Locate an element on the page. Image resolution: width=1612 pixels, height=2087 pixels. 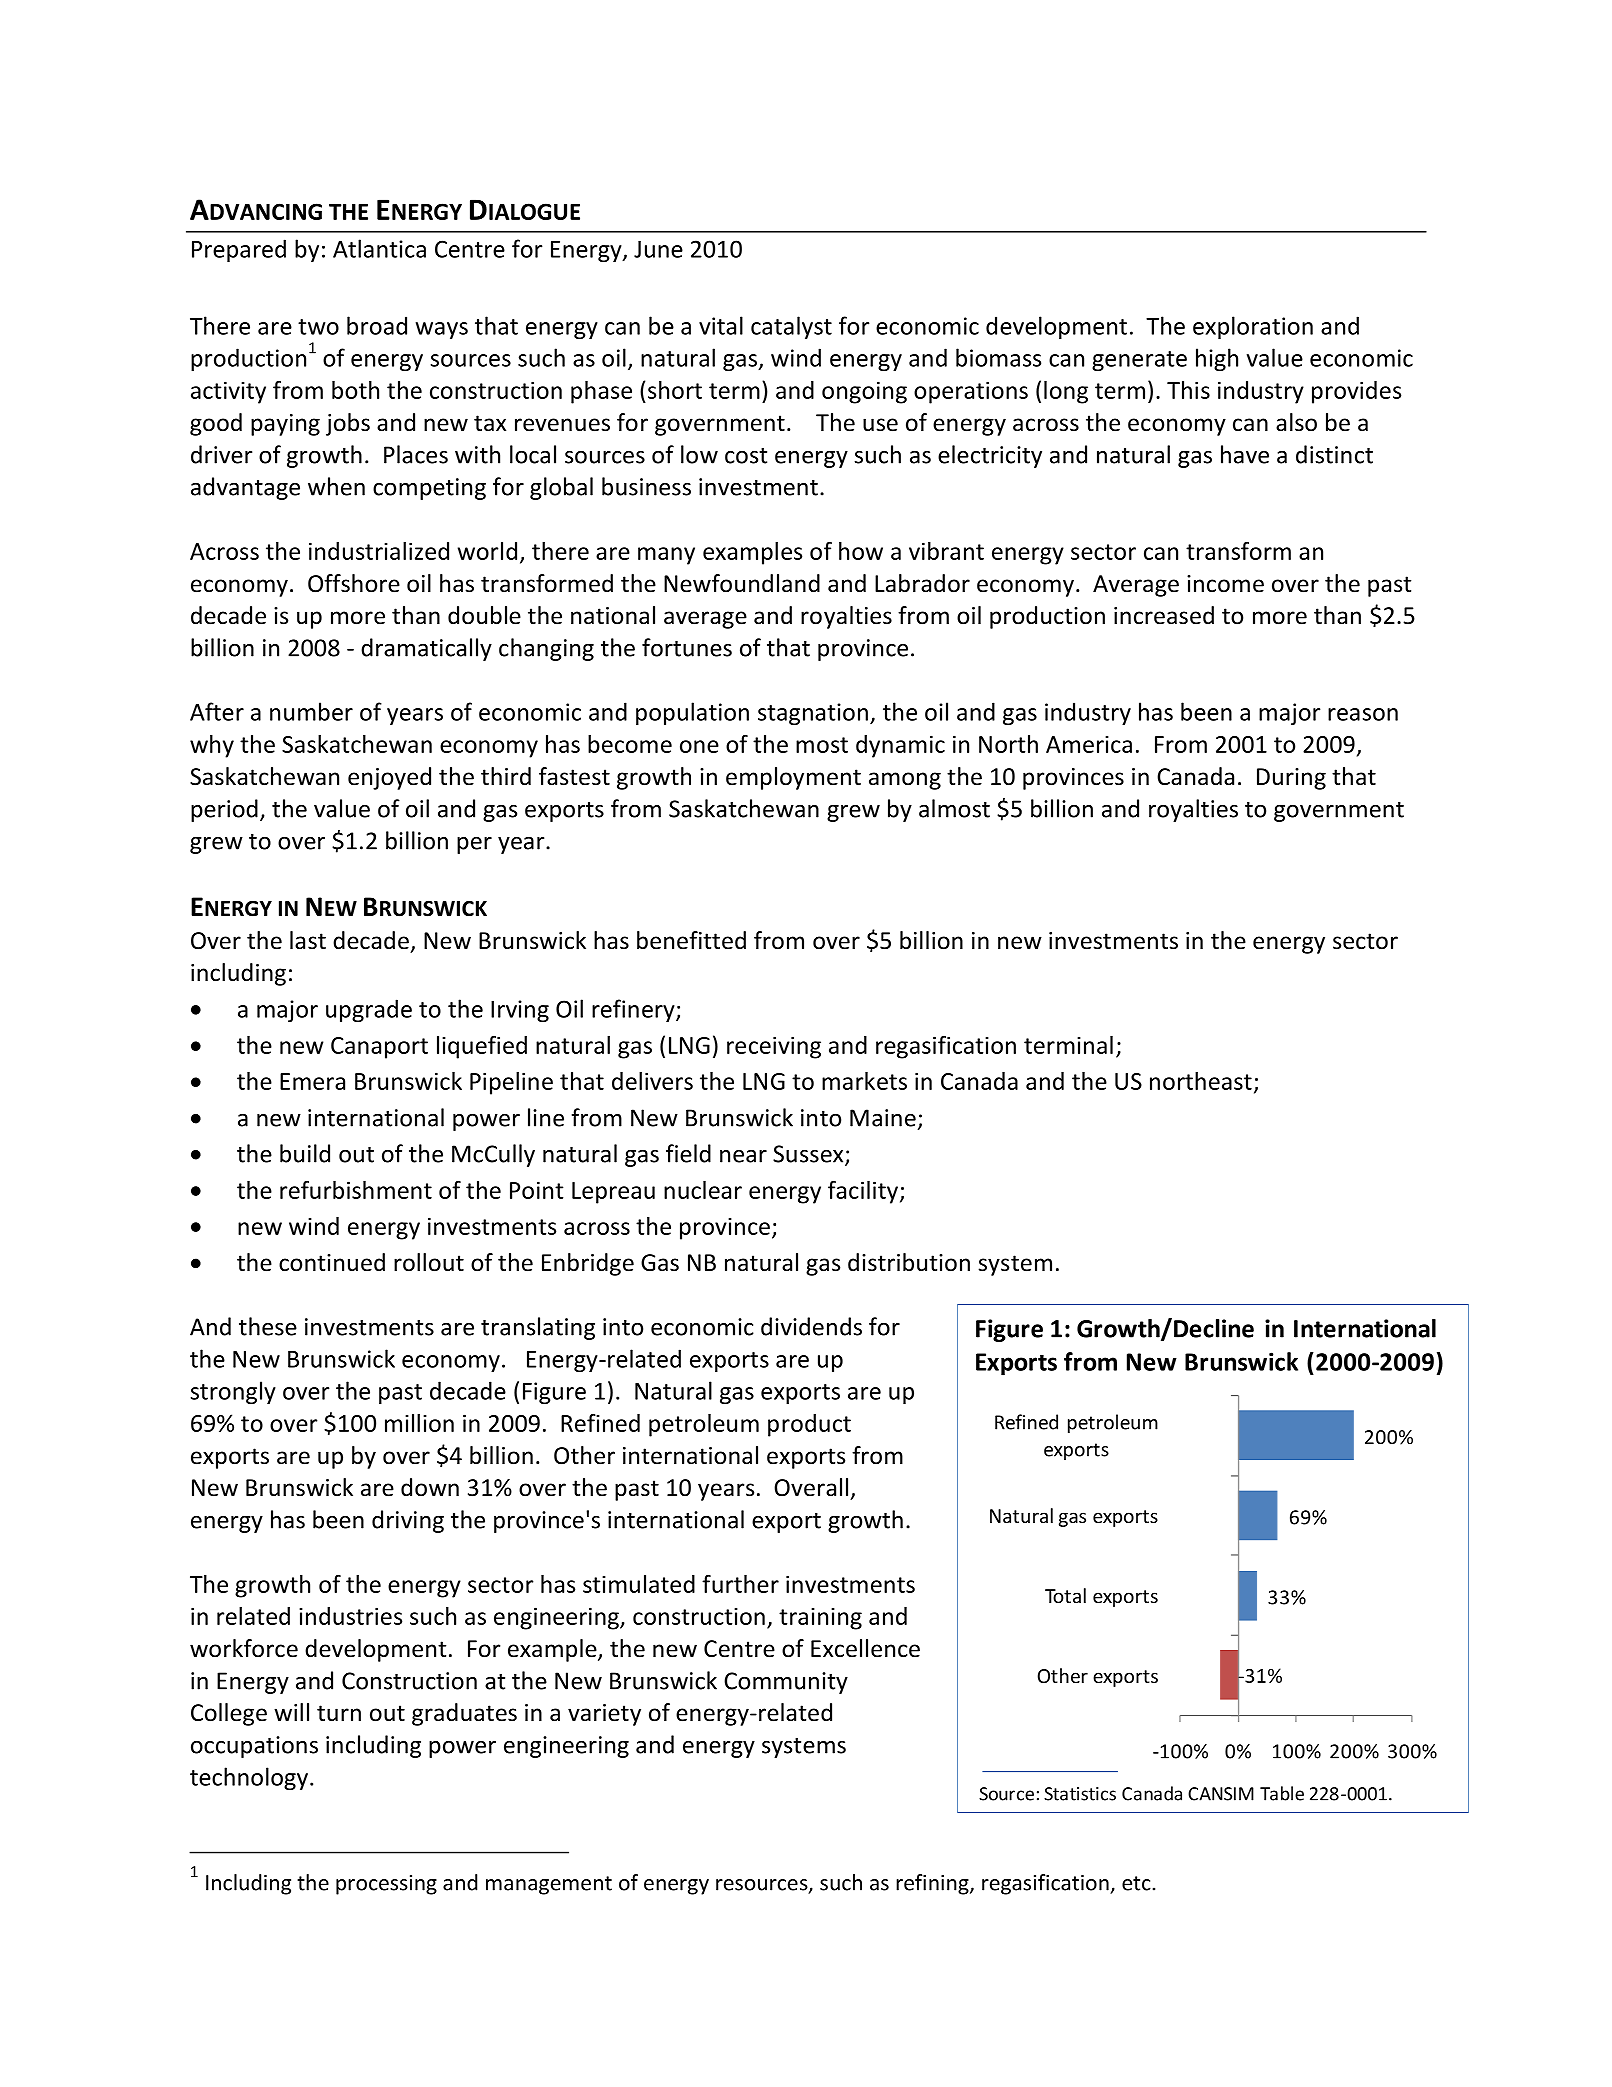
employment is located at coordinates (793, 778).
